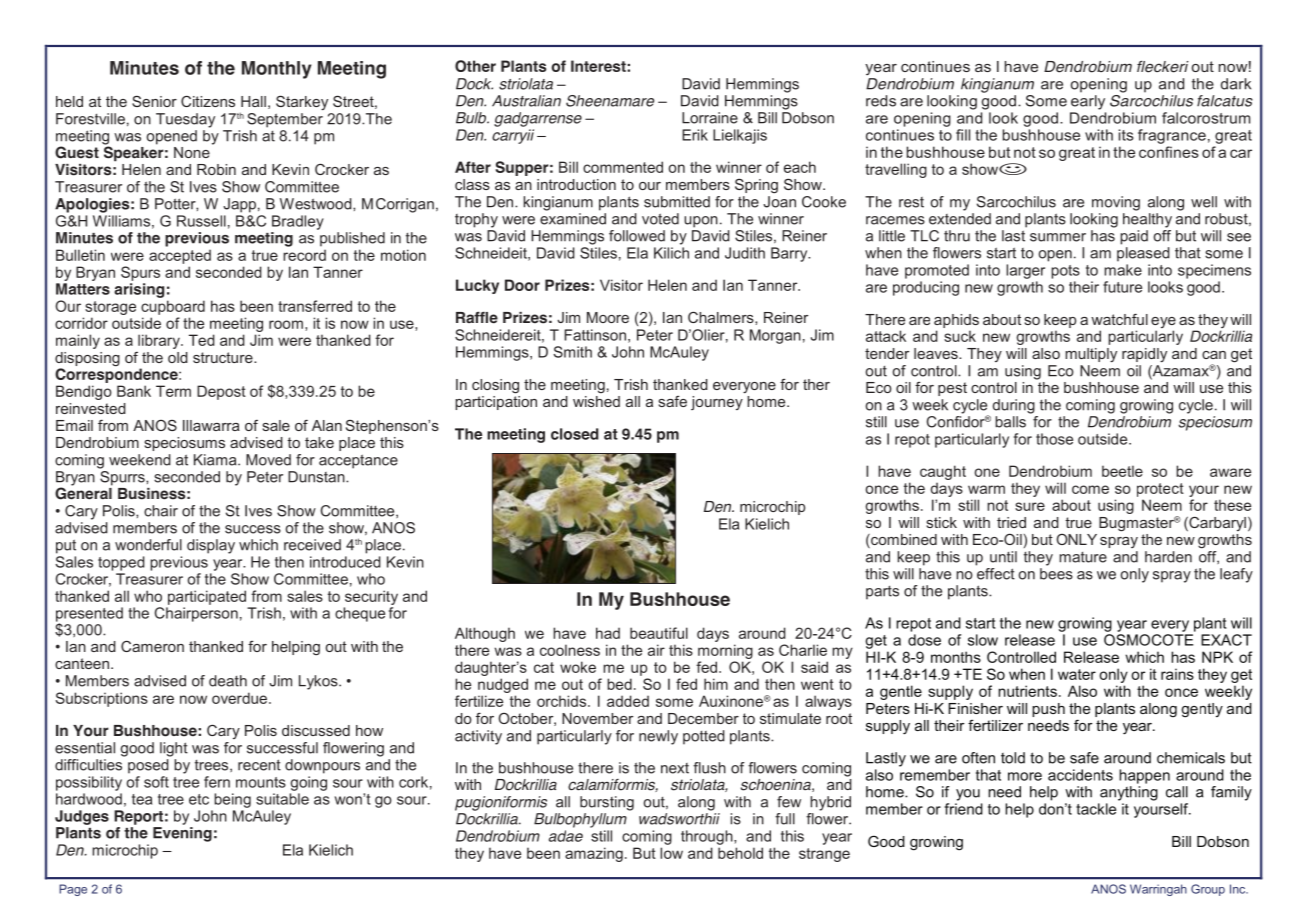  I want to click on future, so click(1122, 287).
